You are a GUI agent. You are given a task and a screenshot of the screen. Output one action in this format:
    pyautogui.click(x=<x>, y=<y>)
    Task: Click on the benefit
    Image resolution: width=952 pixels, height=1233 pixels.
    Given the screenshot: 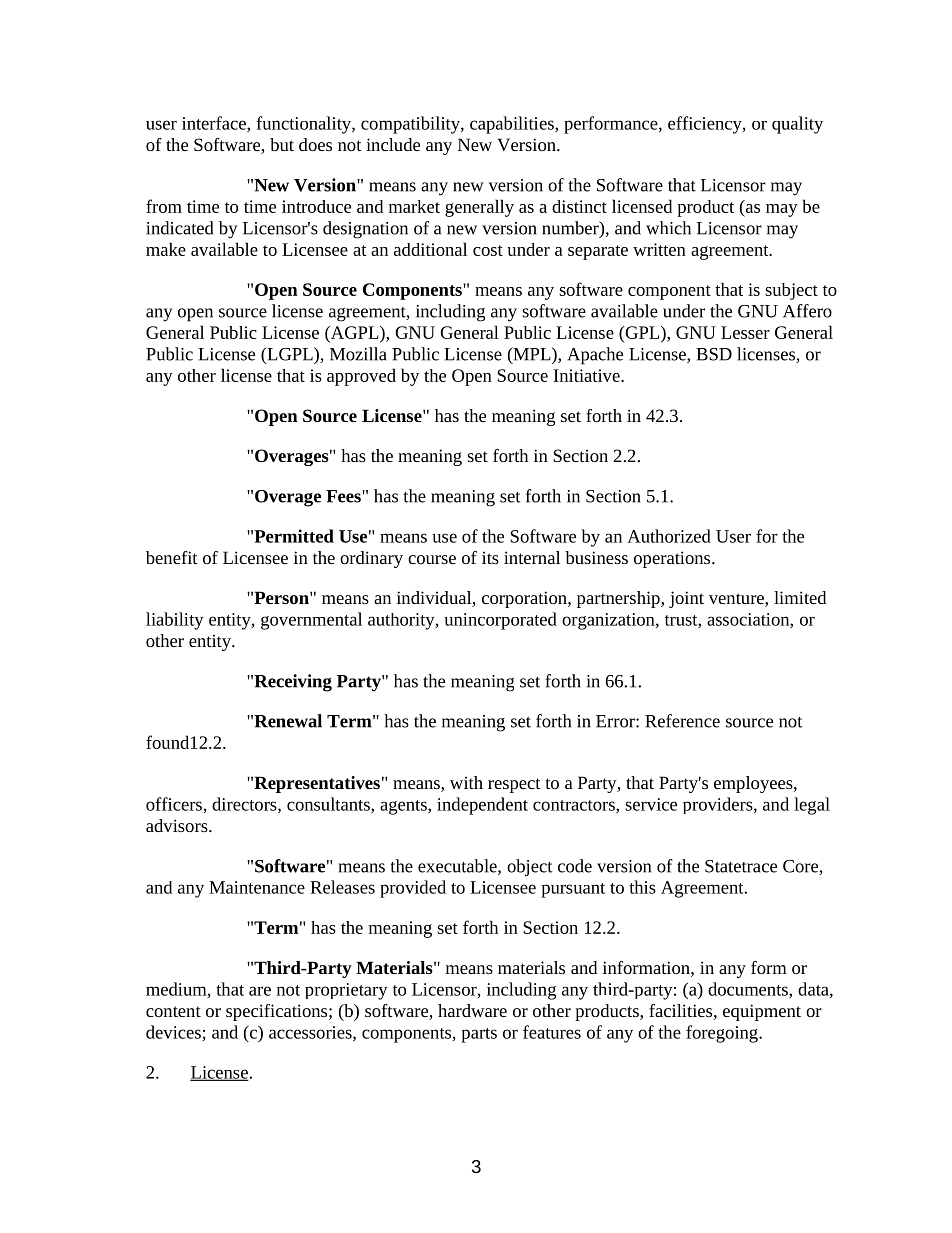 What is the action you would take?
    pyautogui.click(x=172, y=557)
